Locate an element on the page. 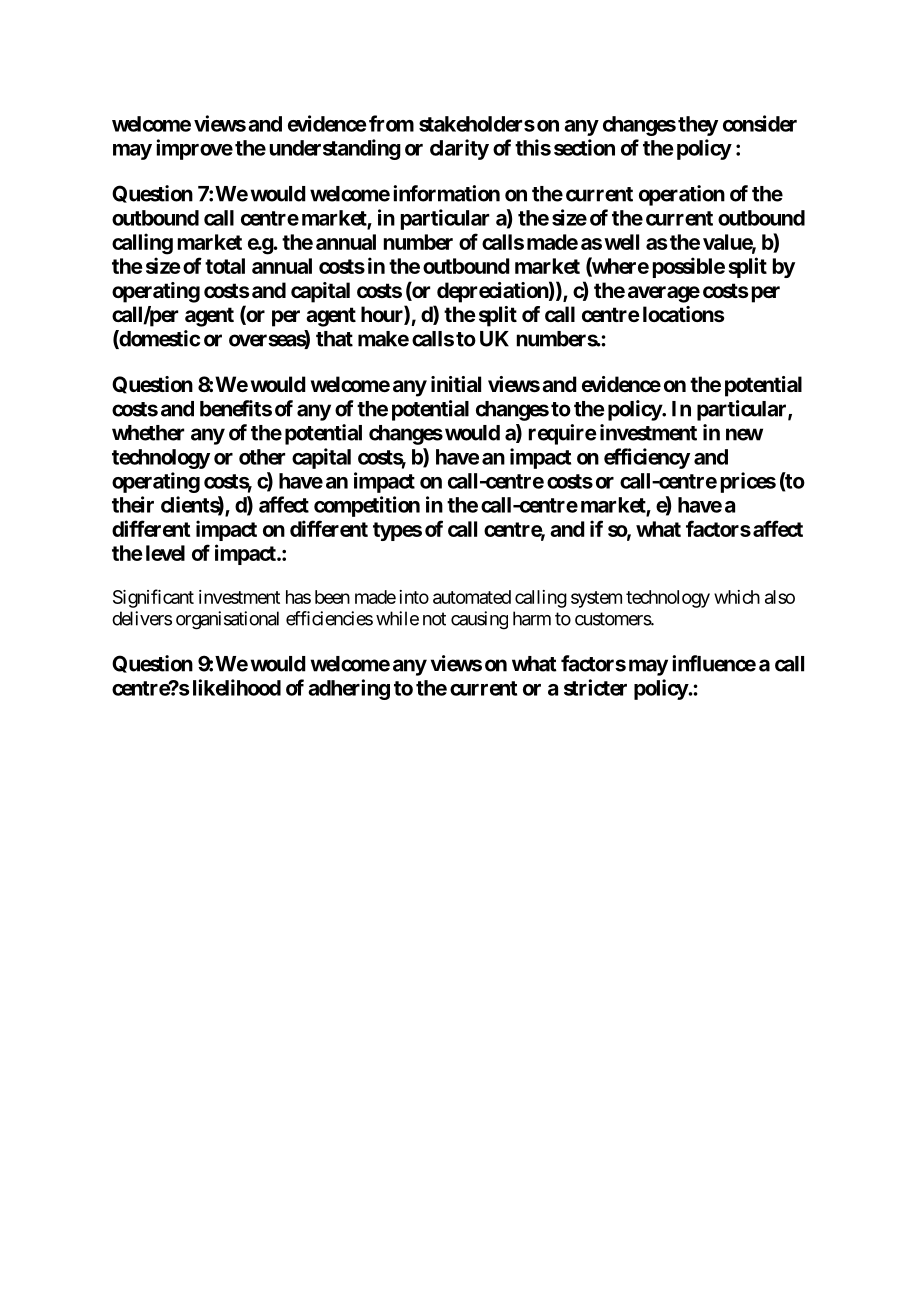 The height and width of the document is (1308, 924). efficiency is located at coordinates (647, 458).
